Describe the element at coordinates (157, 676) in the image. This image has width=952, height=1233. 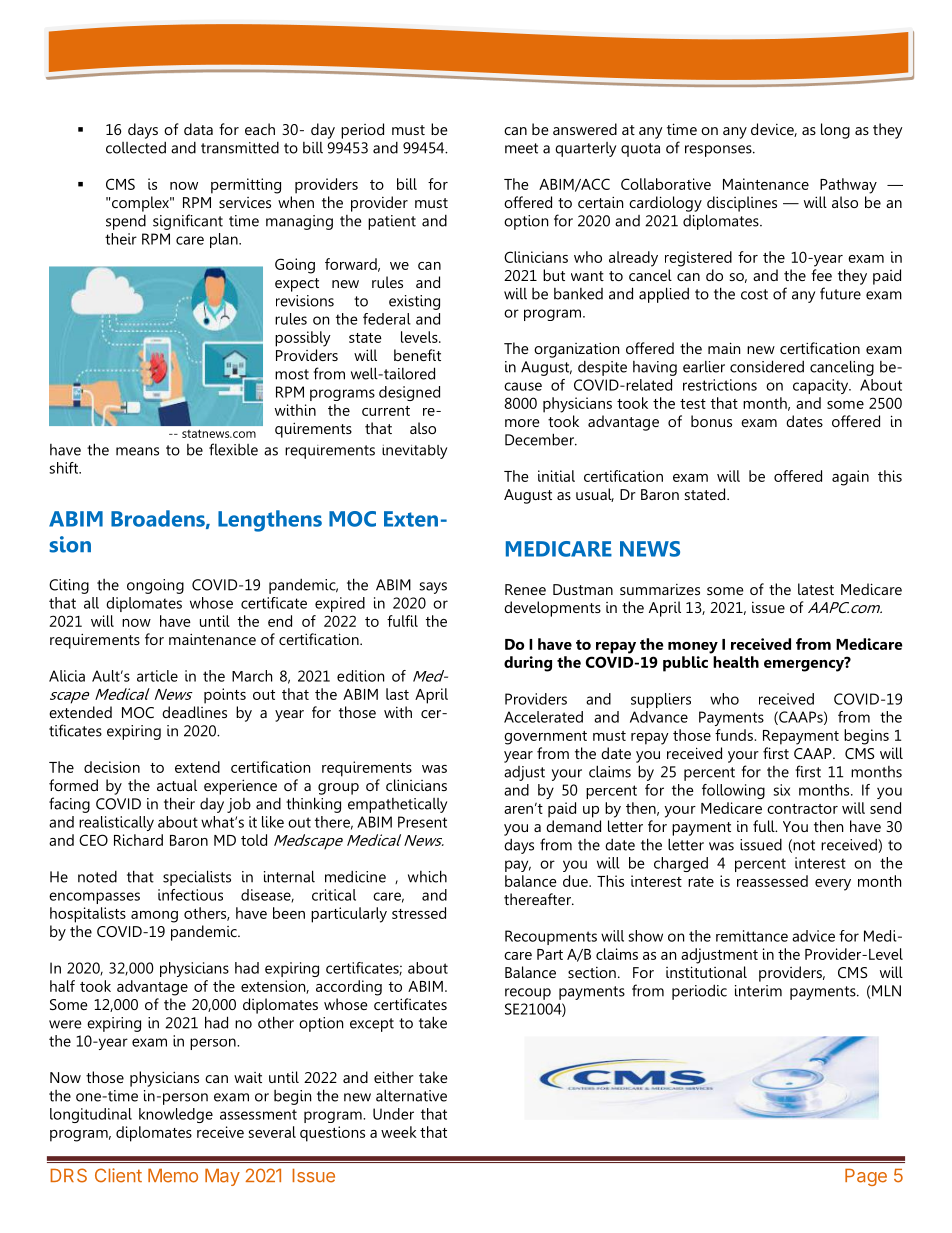
I see `article` at that location.
